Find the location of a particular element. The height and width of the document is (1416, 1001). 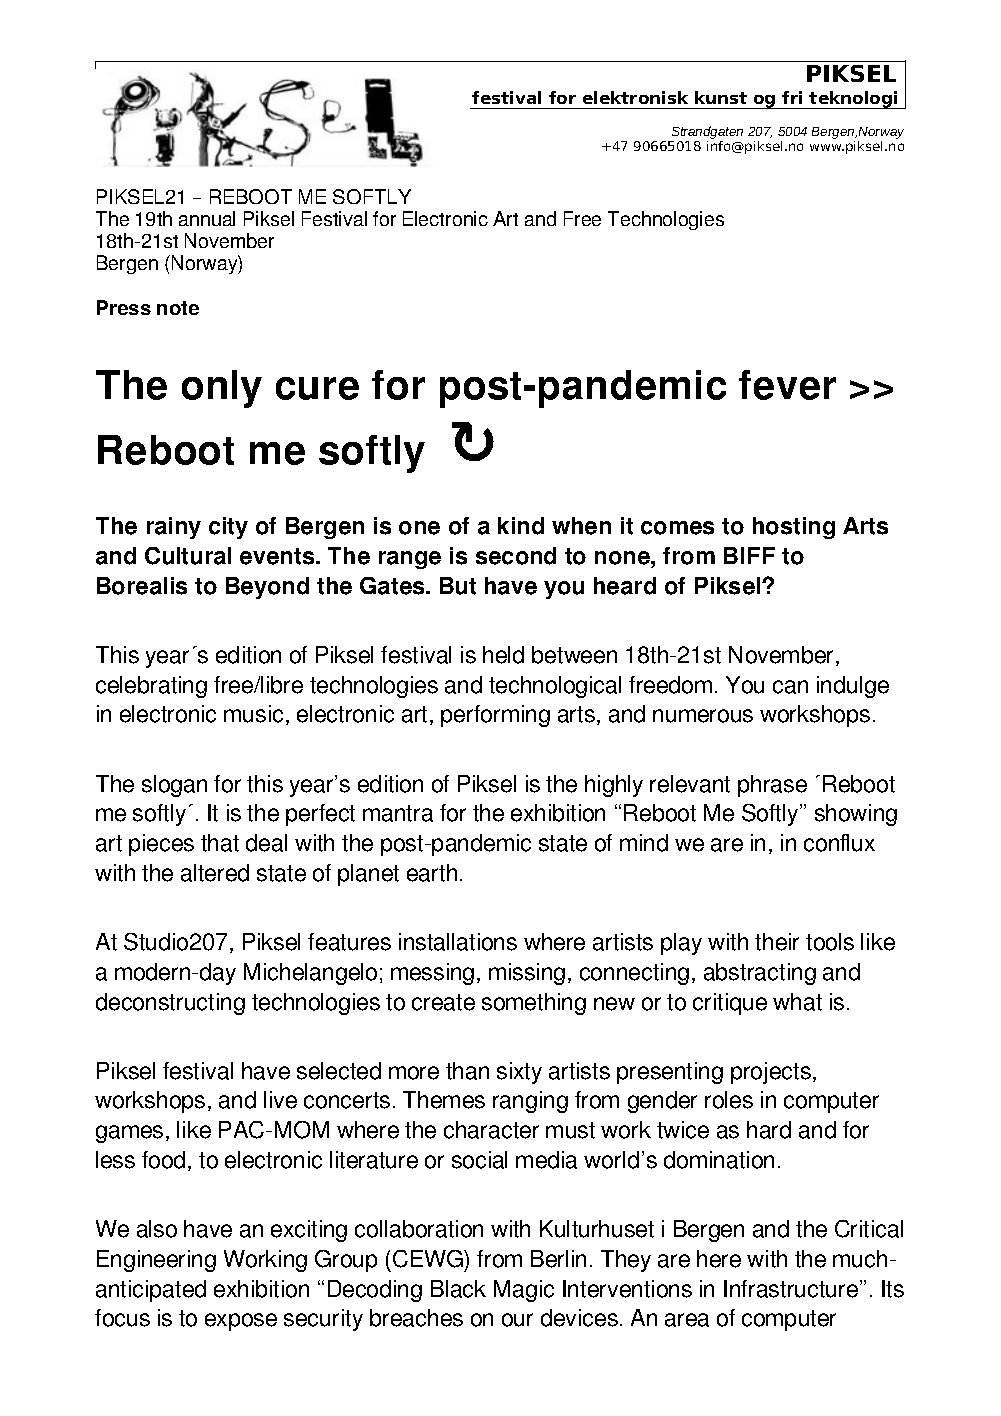

performing is located at coordinates (495, 716).
